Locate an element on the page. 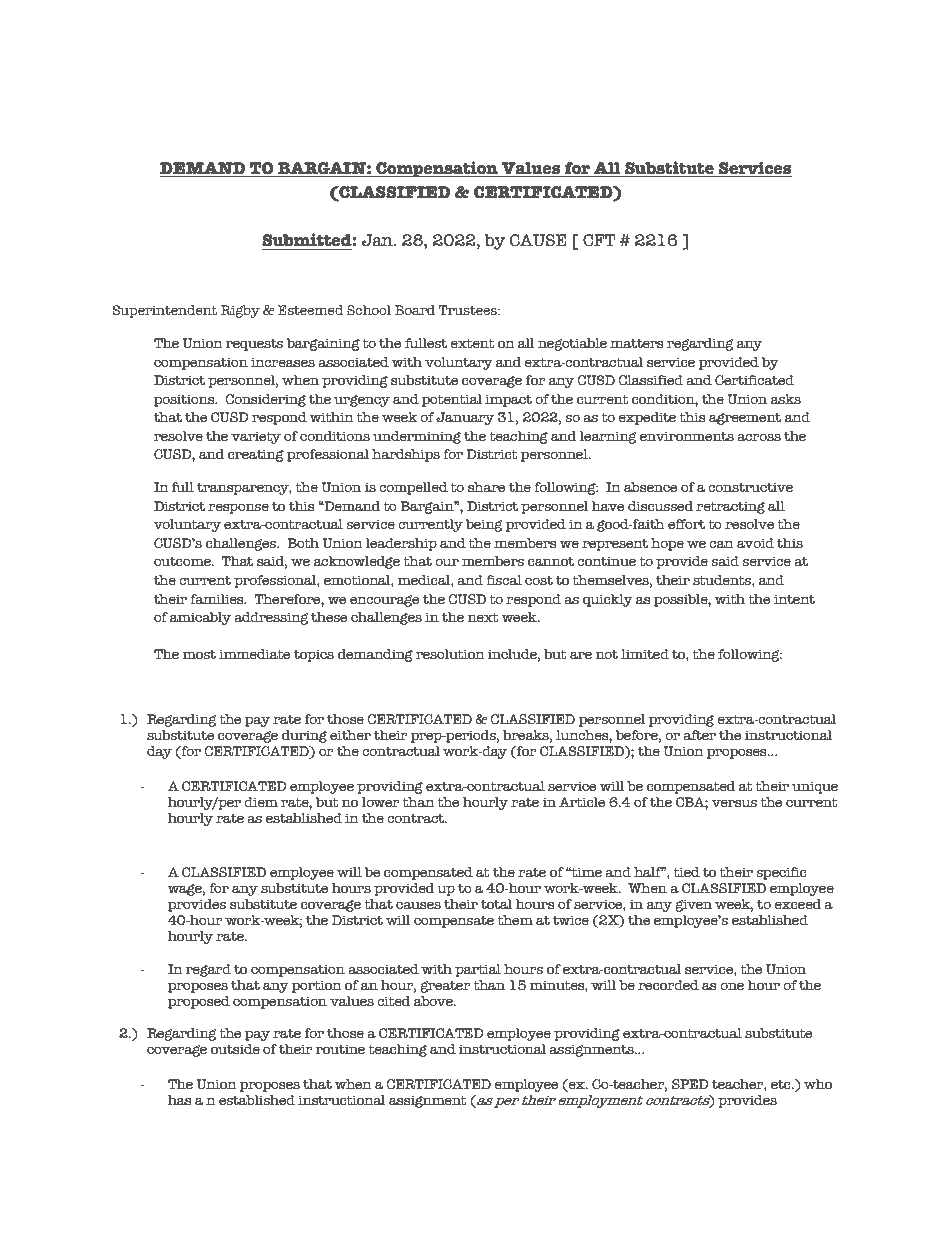 The height and width of the document is (1233, 952). outside is located at coordinates (235, 1049).
